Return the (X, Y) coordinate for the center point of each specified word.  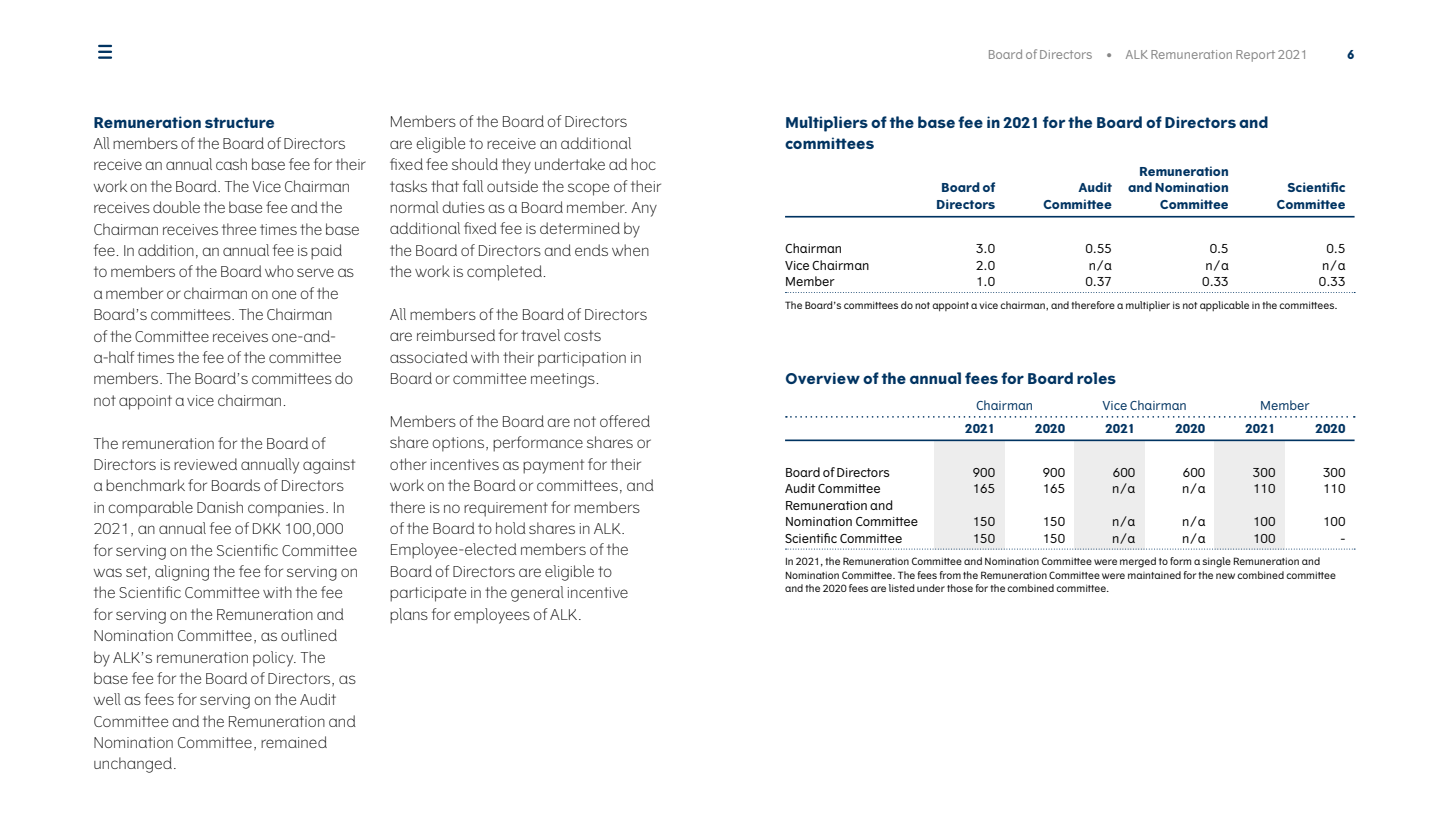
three (239, 229)
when (630, 250)
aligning (182, 573)
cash (231, 164)
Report (1255, 56)
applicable (1224, 306)
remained (294, 742)
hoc (643, 164)
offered (625, 421)
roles (1096, 378)
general (537, 594)
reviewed (205, 464)
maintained (1154, 575)
